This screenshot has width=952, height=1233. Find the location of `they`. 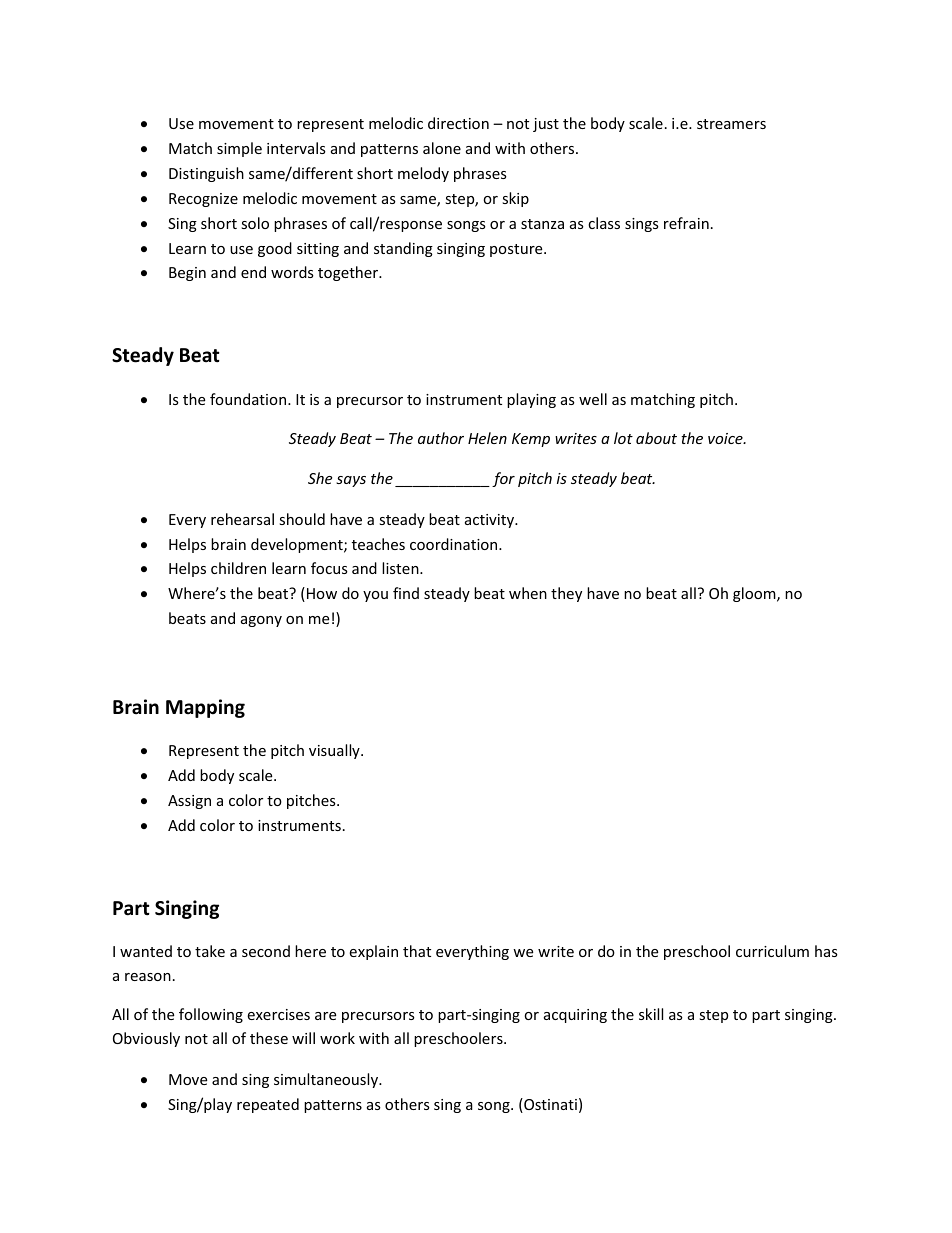

they is located at coordinates (566, 594).
